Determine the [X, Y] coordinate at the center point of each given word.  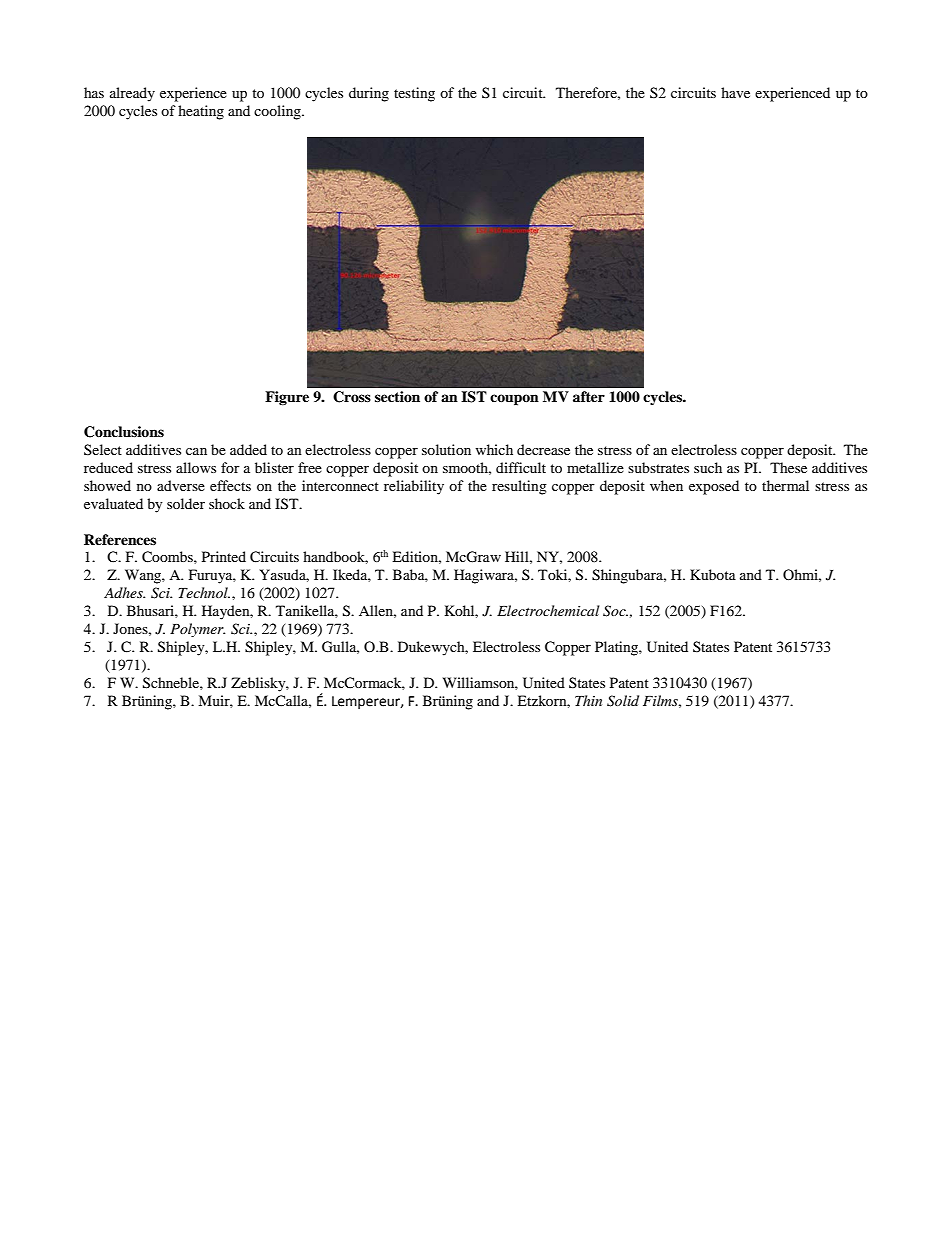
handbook [335, 557]
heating [201, 112]
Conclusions [124, 432]
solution [446, 449]
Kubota [713, 574]
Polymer [197, 630]
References [120, 539]
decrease [543, 449]
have [735, 92]
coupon [514, 400]
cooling [278, 112]
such [708, 467]
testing [414, 94]
